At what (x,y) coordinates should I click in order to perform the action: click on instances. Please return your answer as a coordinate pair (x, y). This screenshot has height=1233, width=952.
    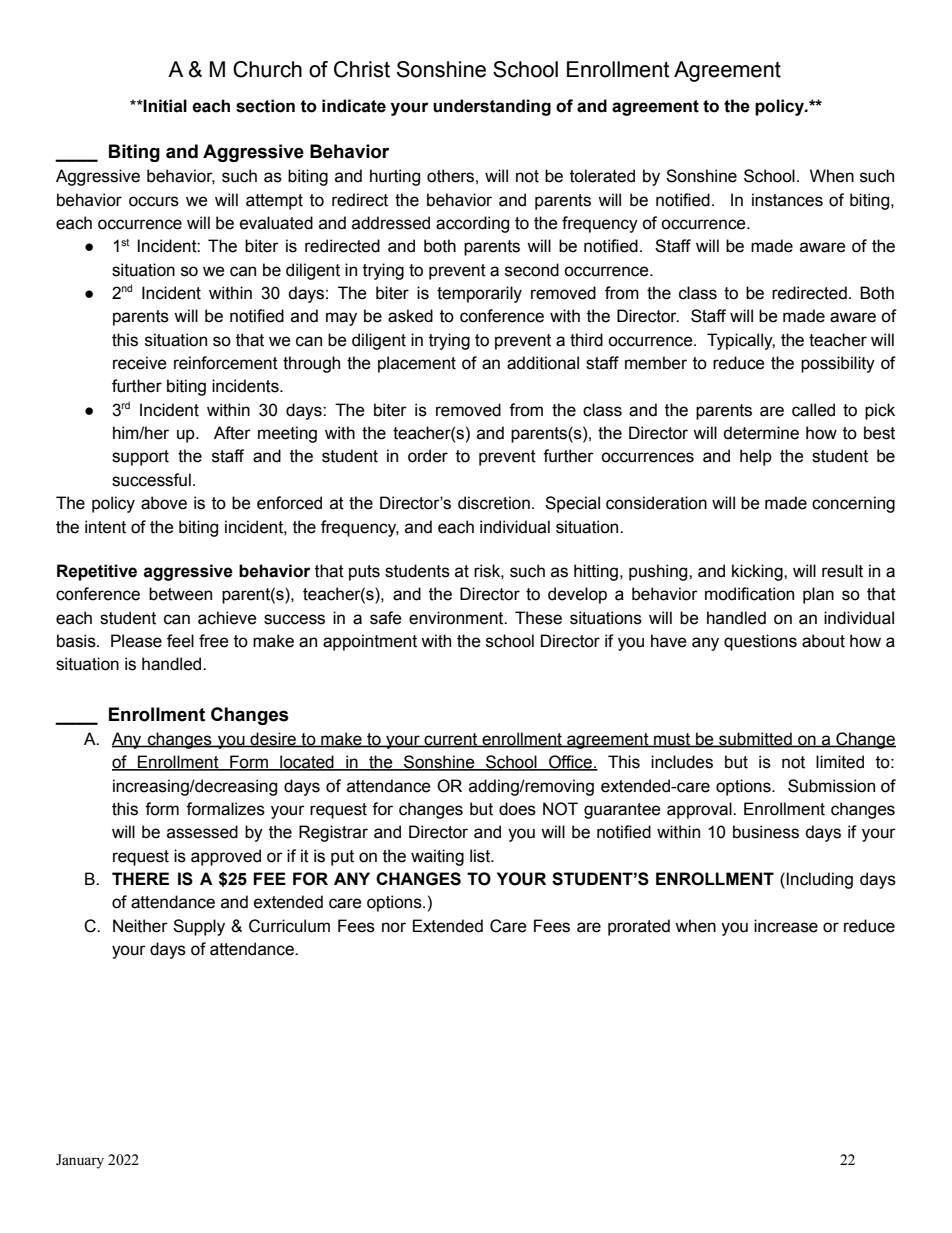
    Looking at the image, I should click on (787, 200).
